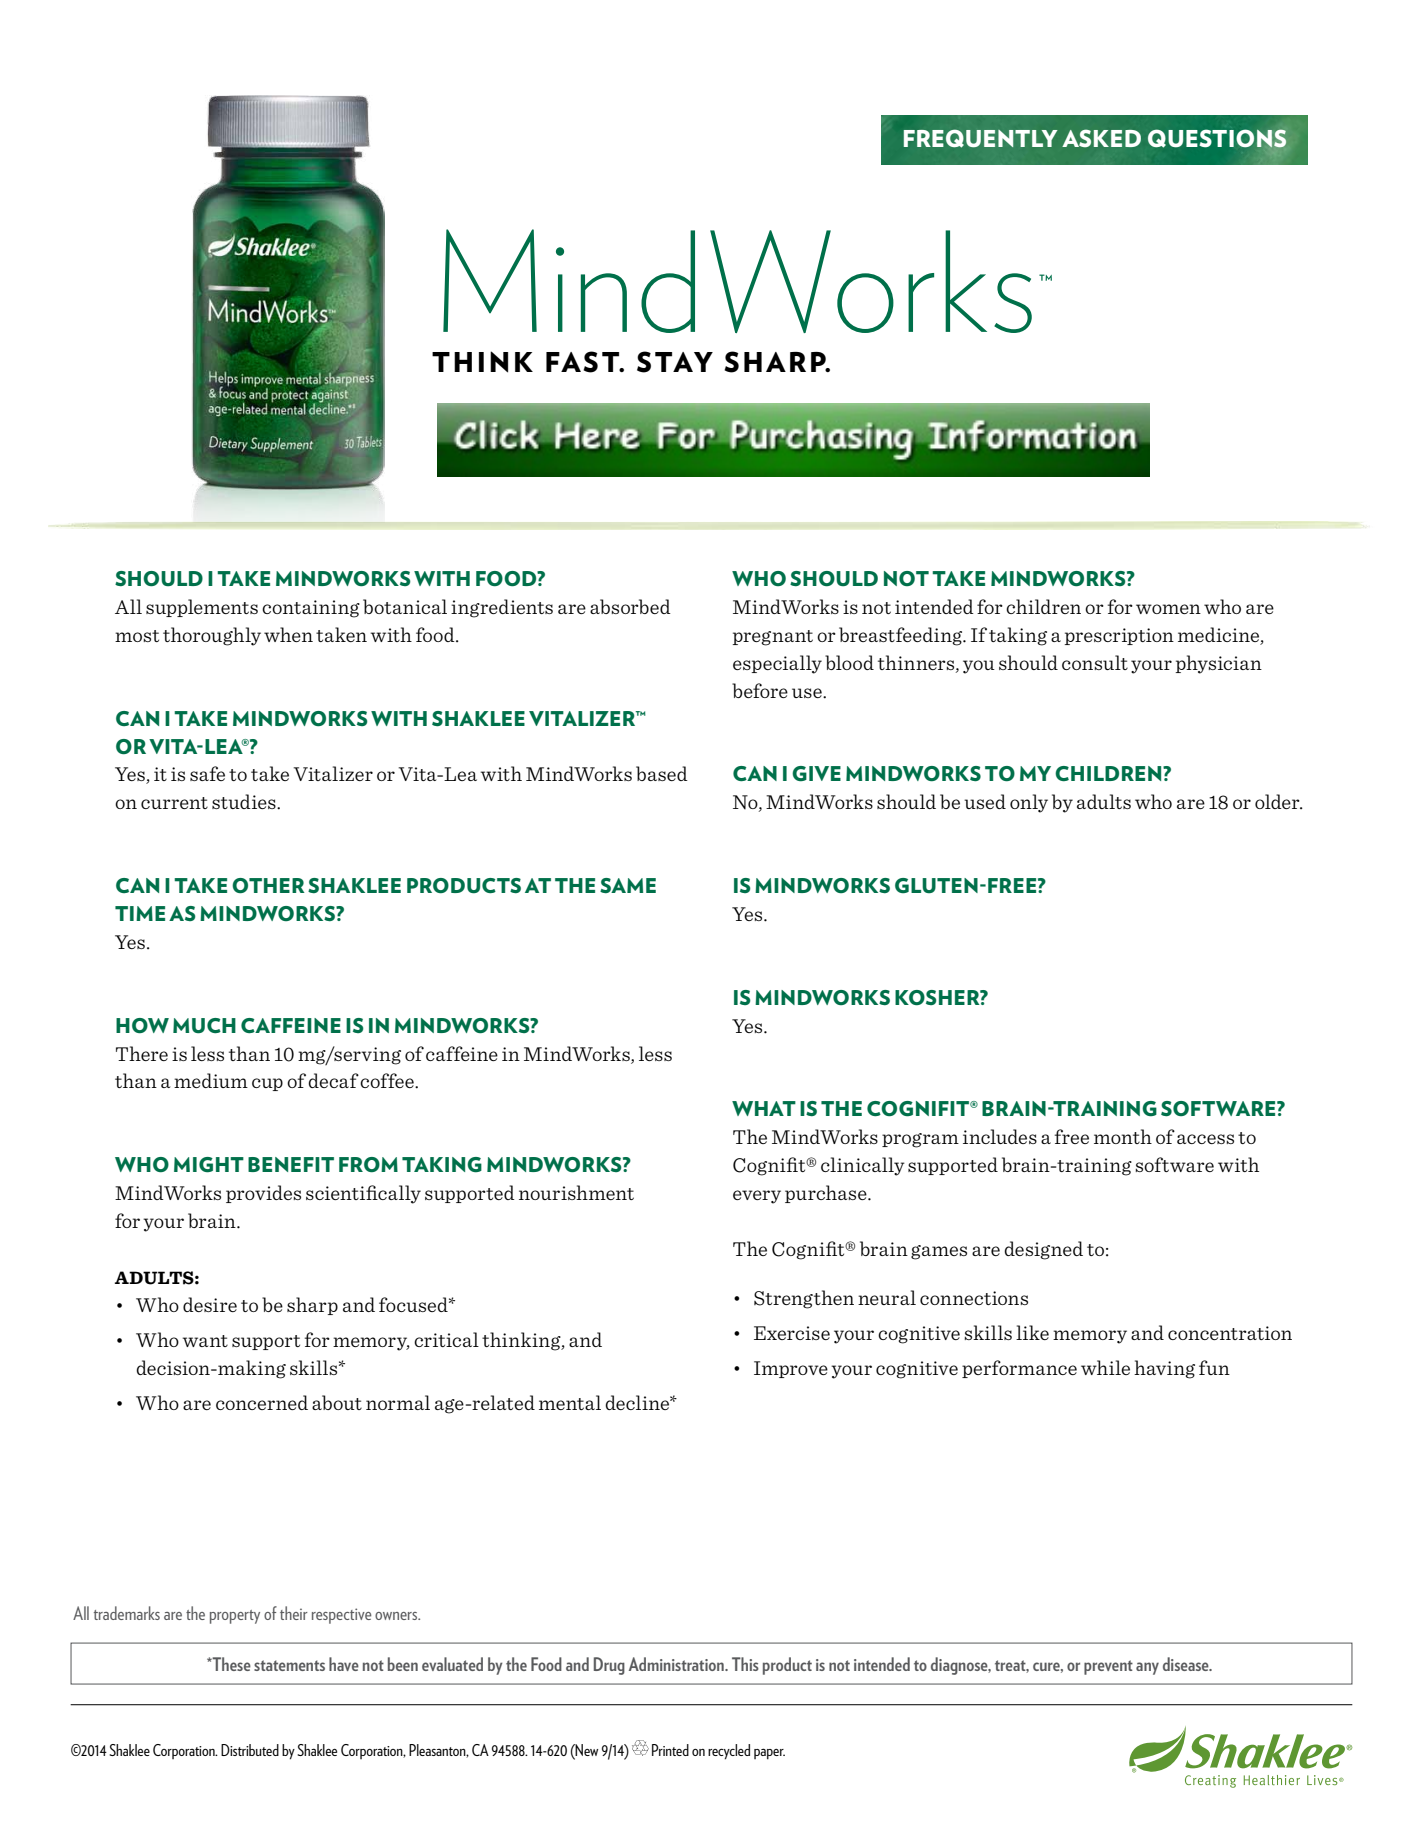 The image size is (1423, 1842). I want to click on before, so click(760, 690).
